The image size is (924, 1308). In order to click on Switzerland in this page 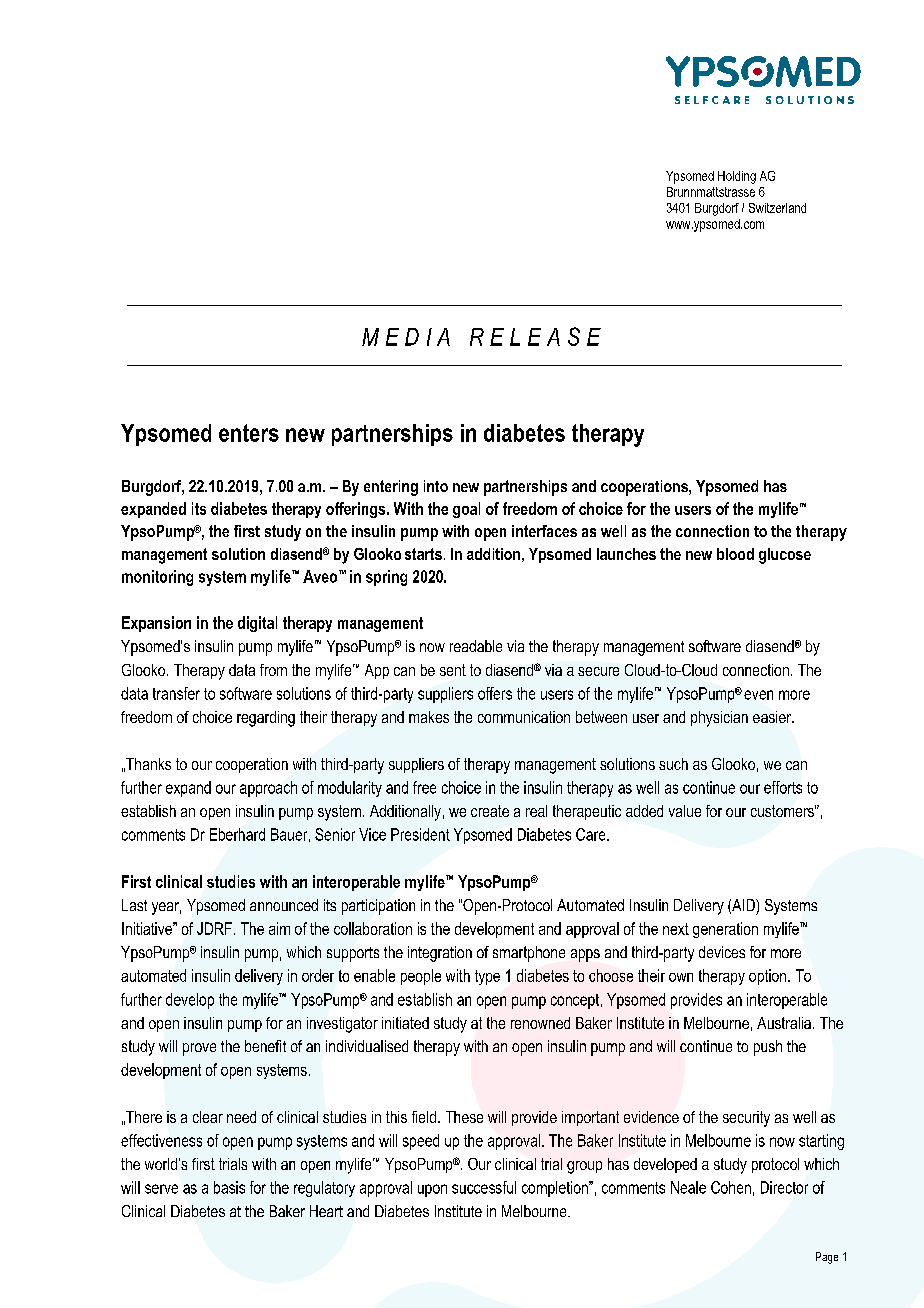, I will do `click(777, 208)`.
